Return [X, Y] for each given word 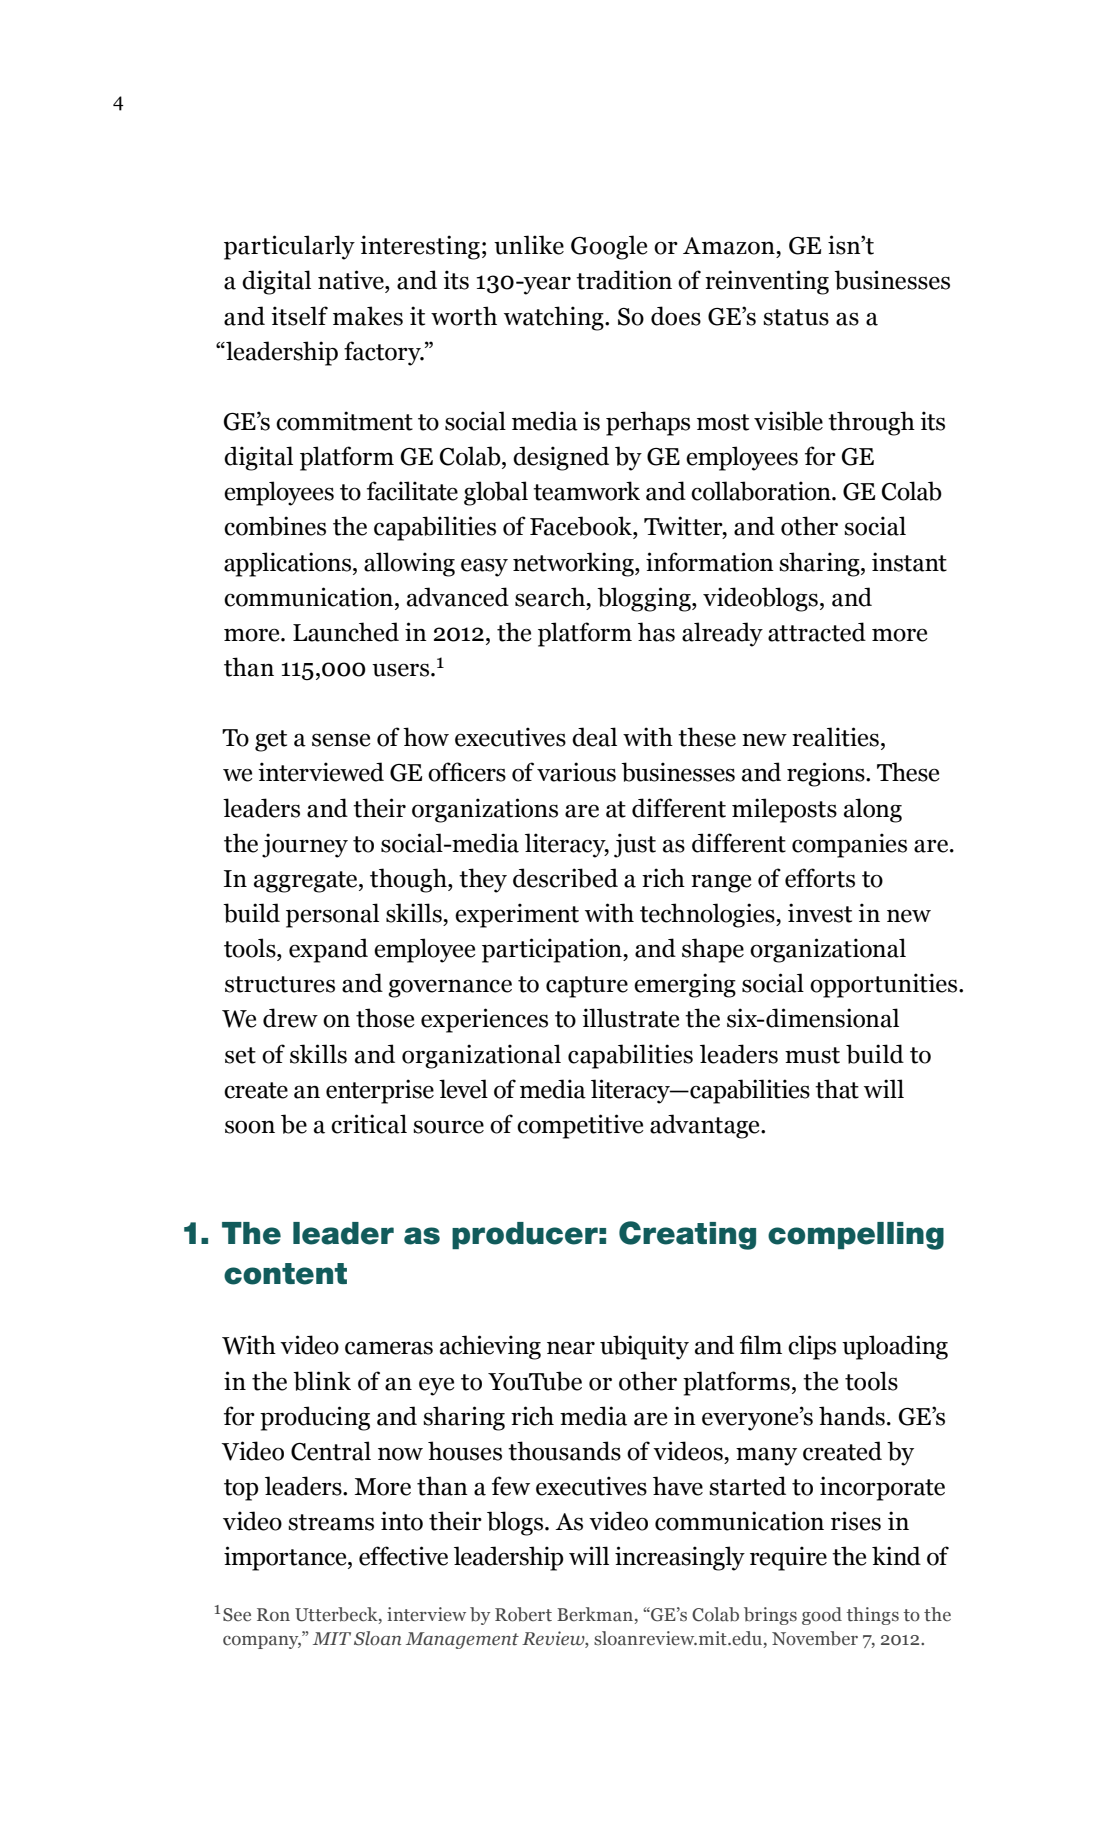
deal [594, 737]
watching [555, 318]
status [796, 317]
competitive [580, 1126]
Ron [273, 1615]
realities [835, 737]
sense [341, 740]
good [822, 1616]
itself [299, 316]
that [837, 1089]
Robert [523, 1614]
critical [369, 1124]
